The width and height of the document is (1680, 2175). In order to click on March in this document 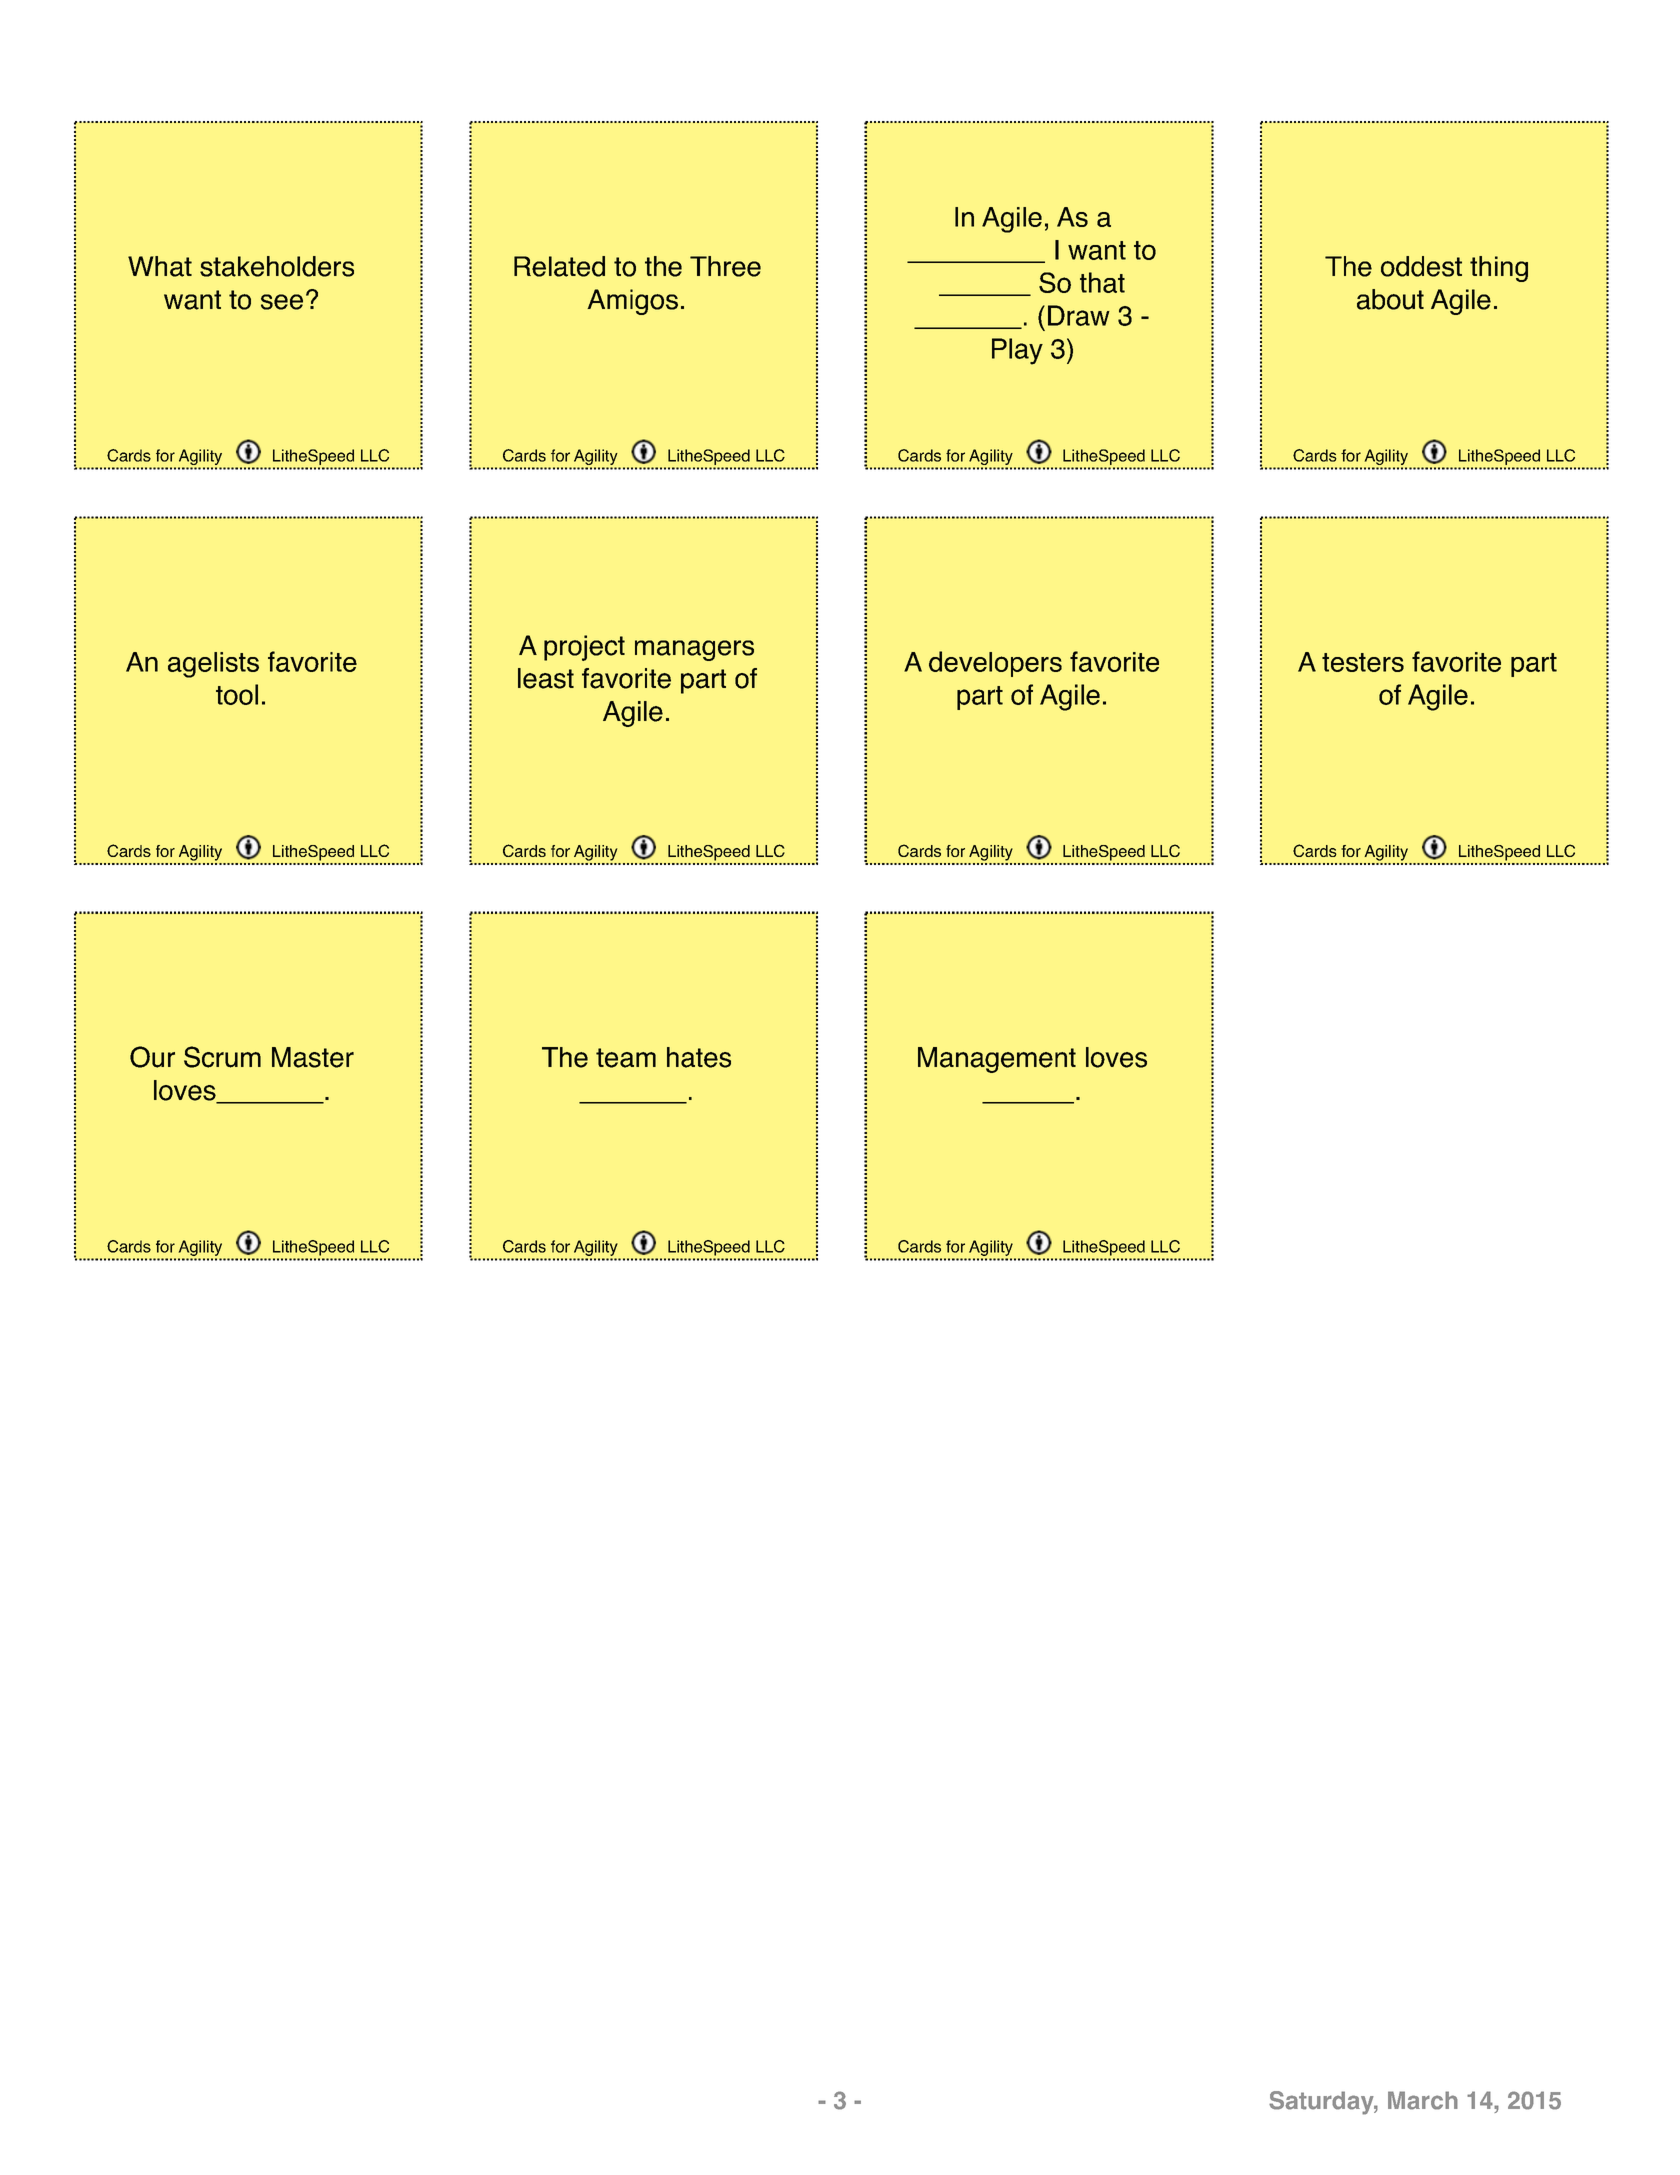, I will do `click(1423, 2100)`.
